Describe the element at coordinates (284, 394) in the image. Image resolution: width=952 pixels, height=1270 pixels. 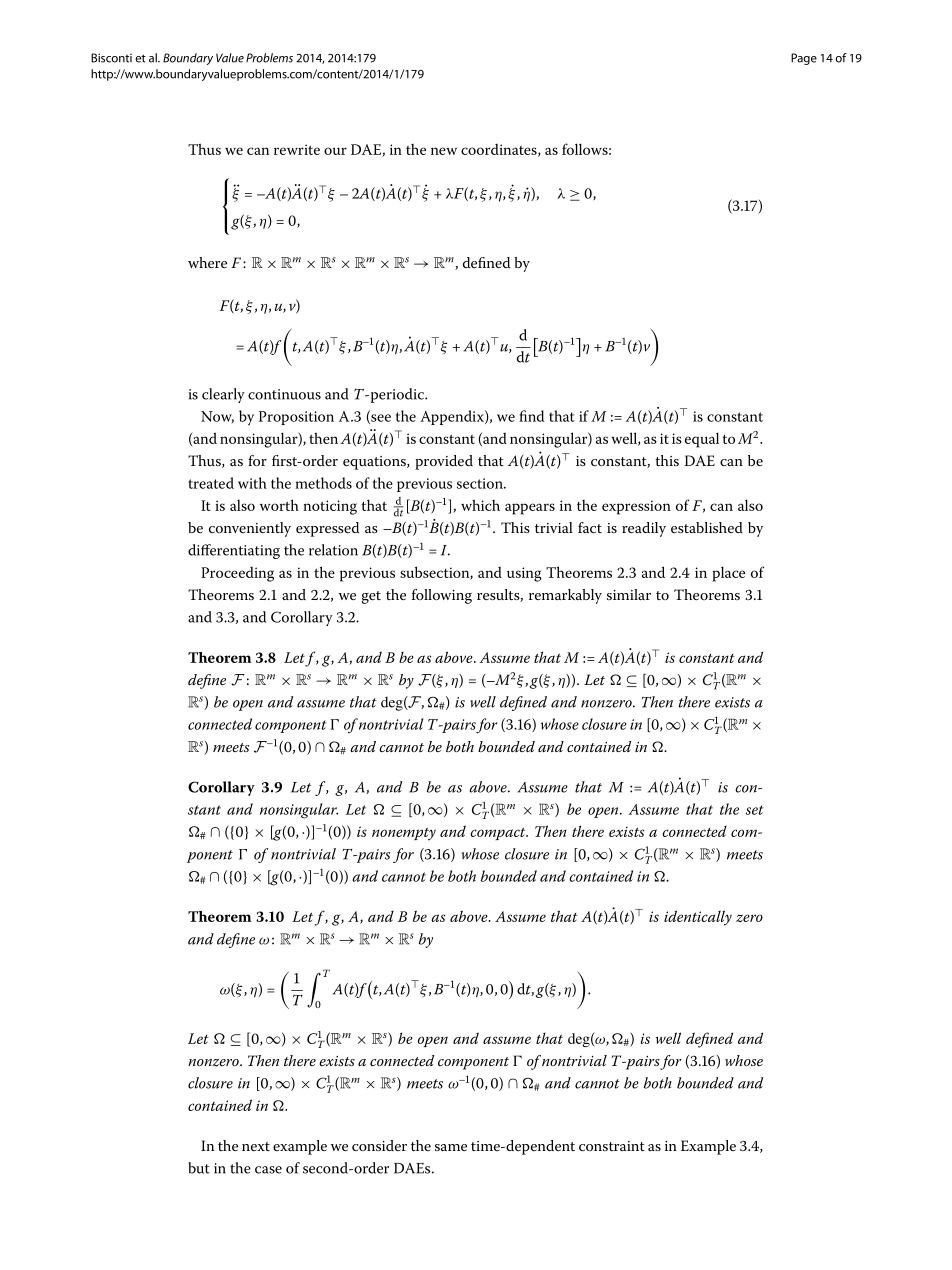
I see `continuous` at that location.
